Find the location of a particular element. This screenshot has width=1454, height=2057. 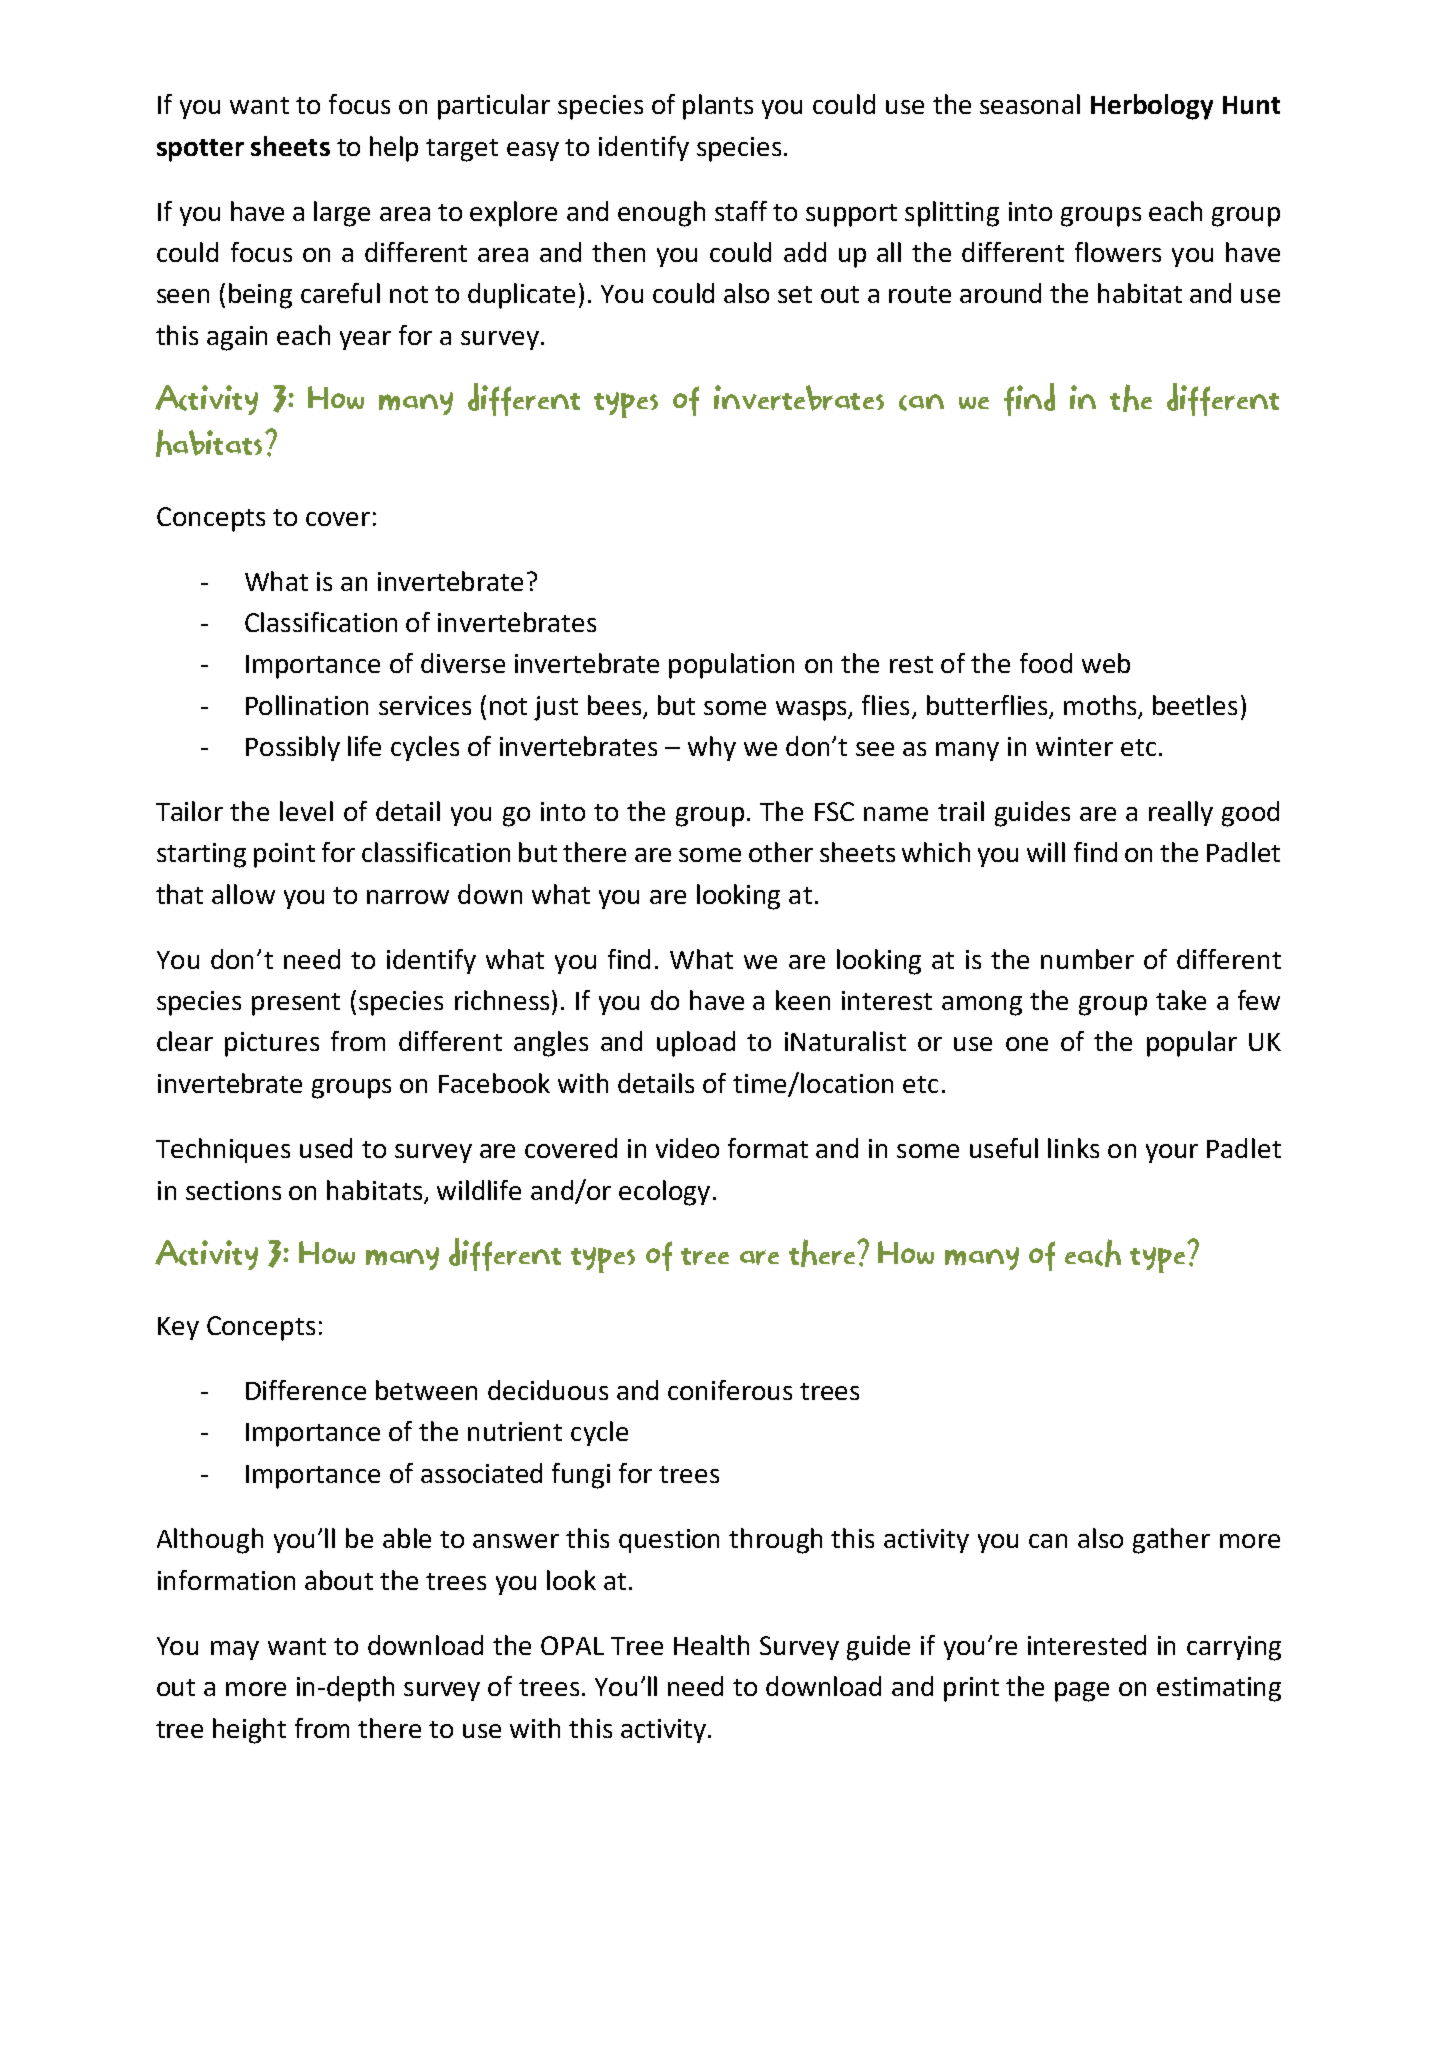

Herbology is located at coordinates (1152, 107).
